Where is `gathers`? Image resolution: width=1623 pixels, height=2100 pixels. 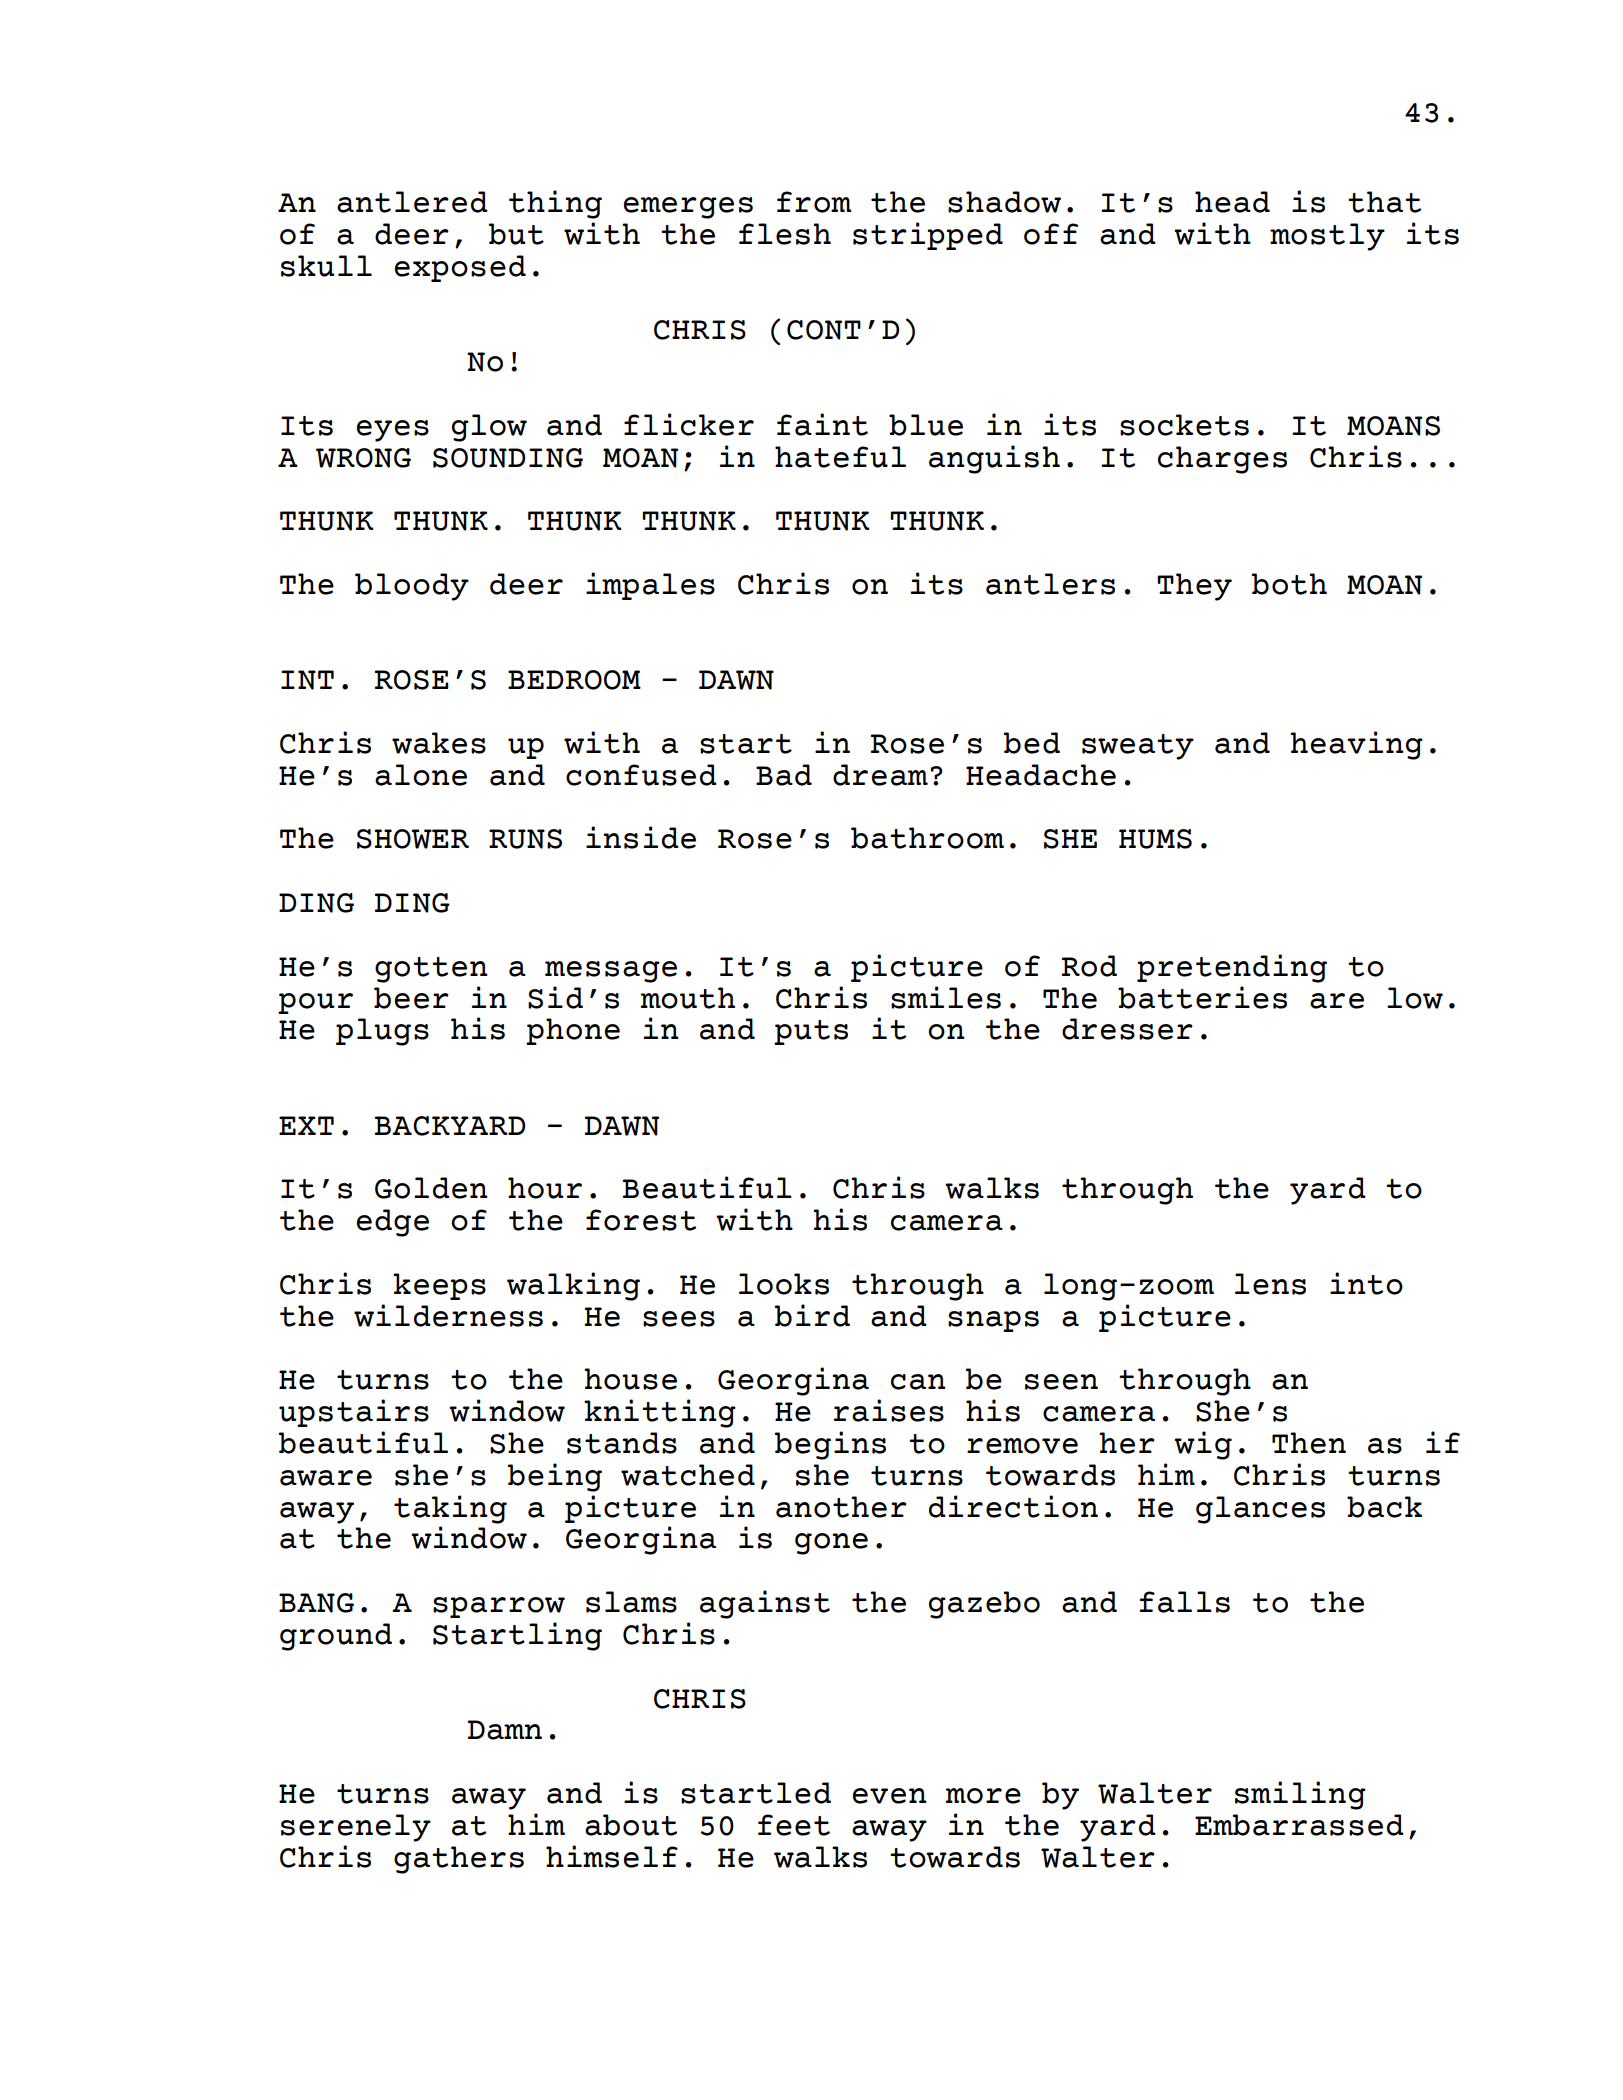
gathers is located at coordinates (459, 1860).
